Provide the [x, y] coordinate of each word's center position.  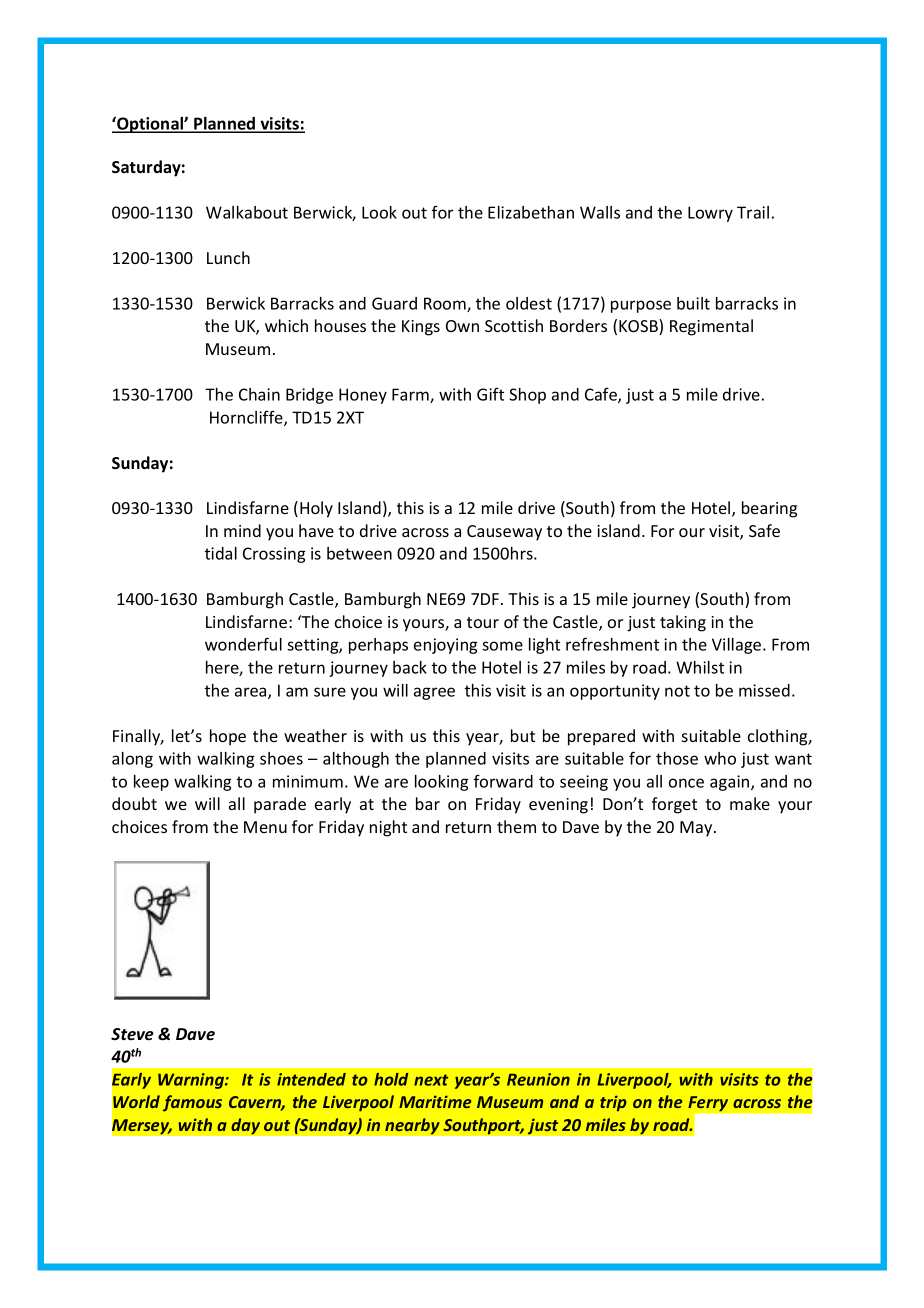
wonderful [243, 644]
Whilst [700, 667]
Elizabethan [531, 212]
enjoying [445, 646]
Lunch [228, 257]
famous [192, 1103]
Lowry [710, 214]
